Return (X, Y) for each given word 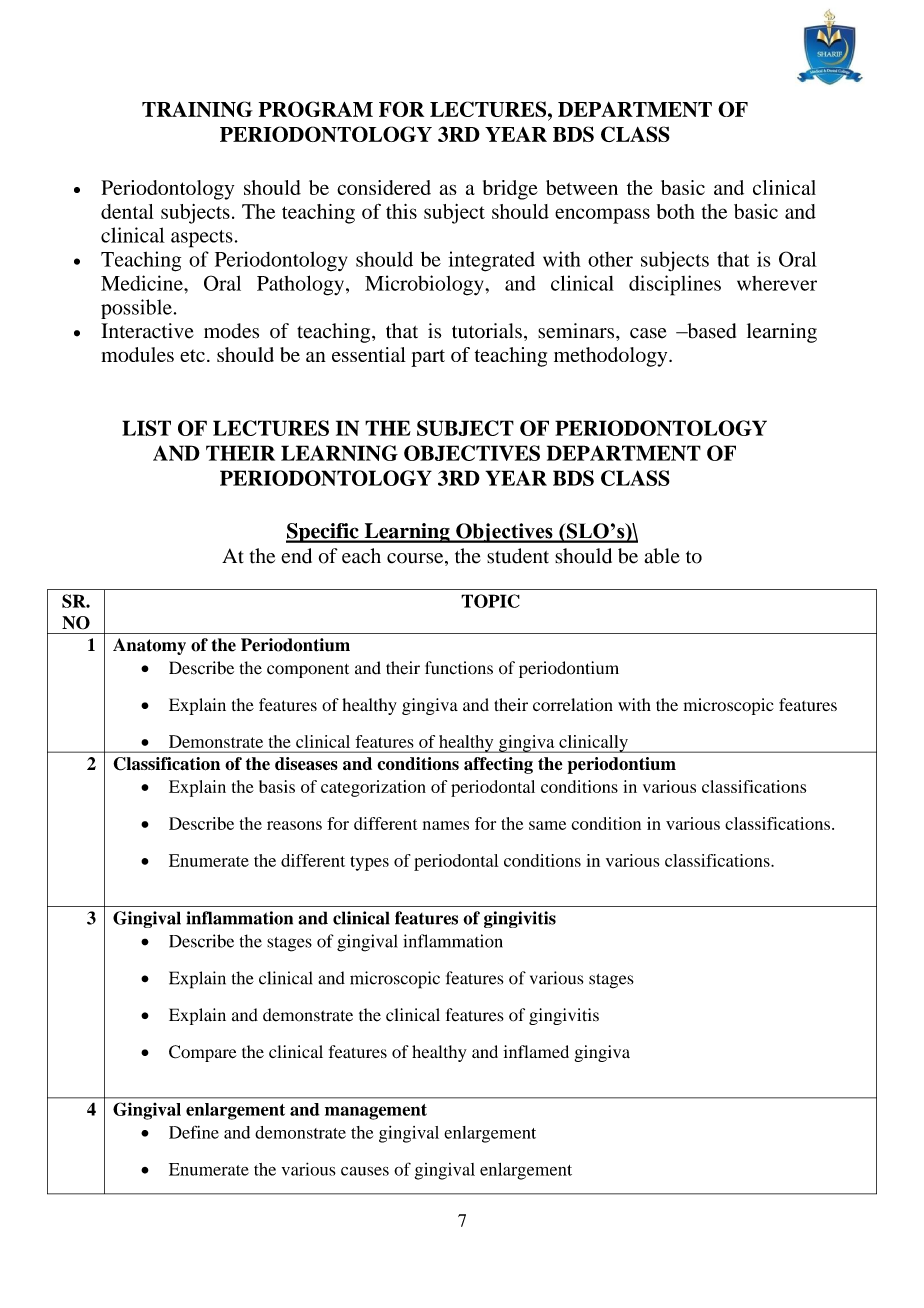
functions (459, 668)
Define (194, 1132)
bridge (510, 190)
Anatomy (149, 646)
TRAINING (197, 109)
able (662, 556)
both (676, 211)
